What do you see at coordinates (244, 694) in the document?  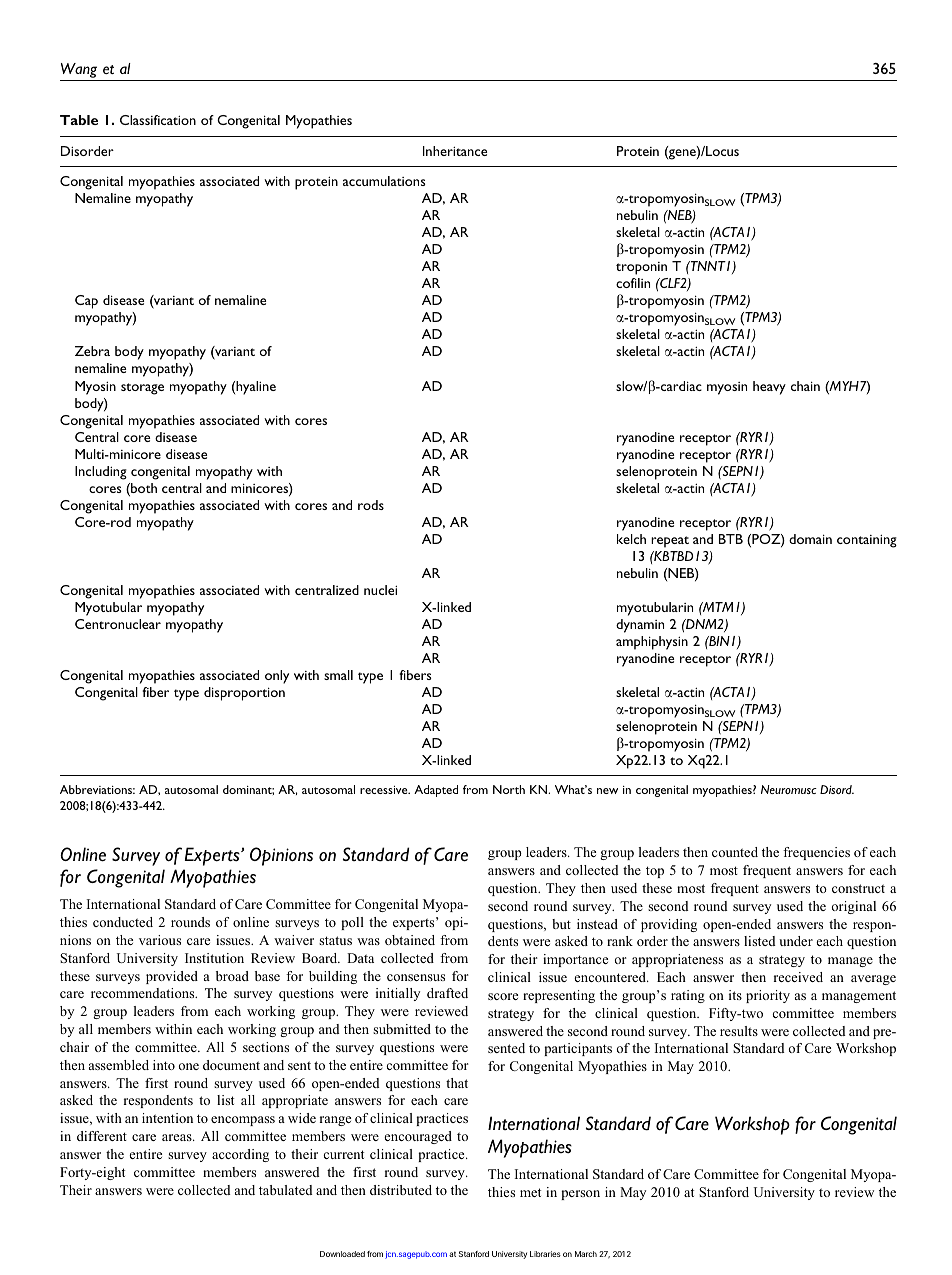 I see `disproportion` at bounding box center [244, 694].
